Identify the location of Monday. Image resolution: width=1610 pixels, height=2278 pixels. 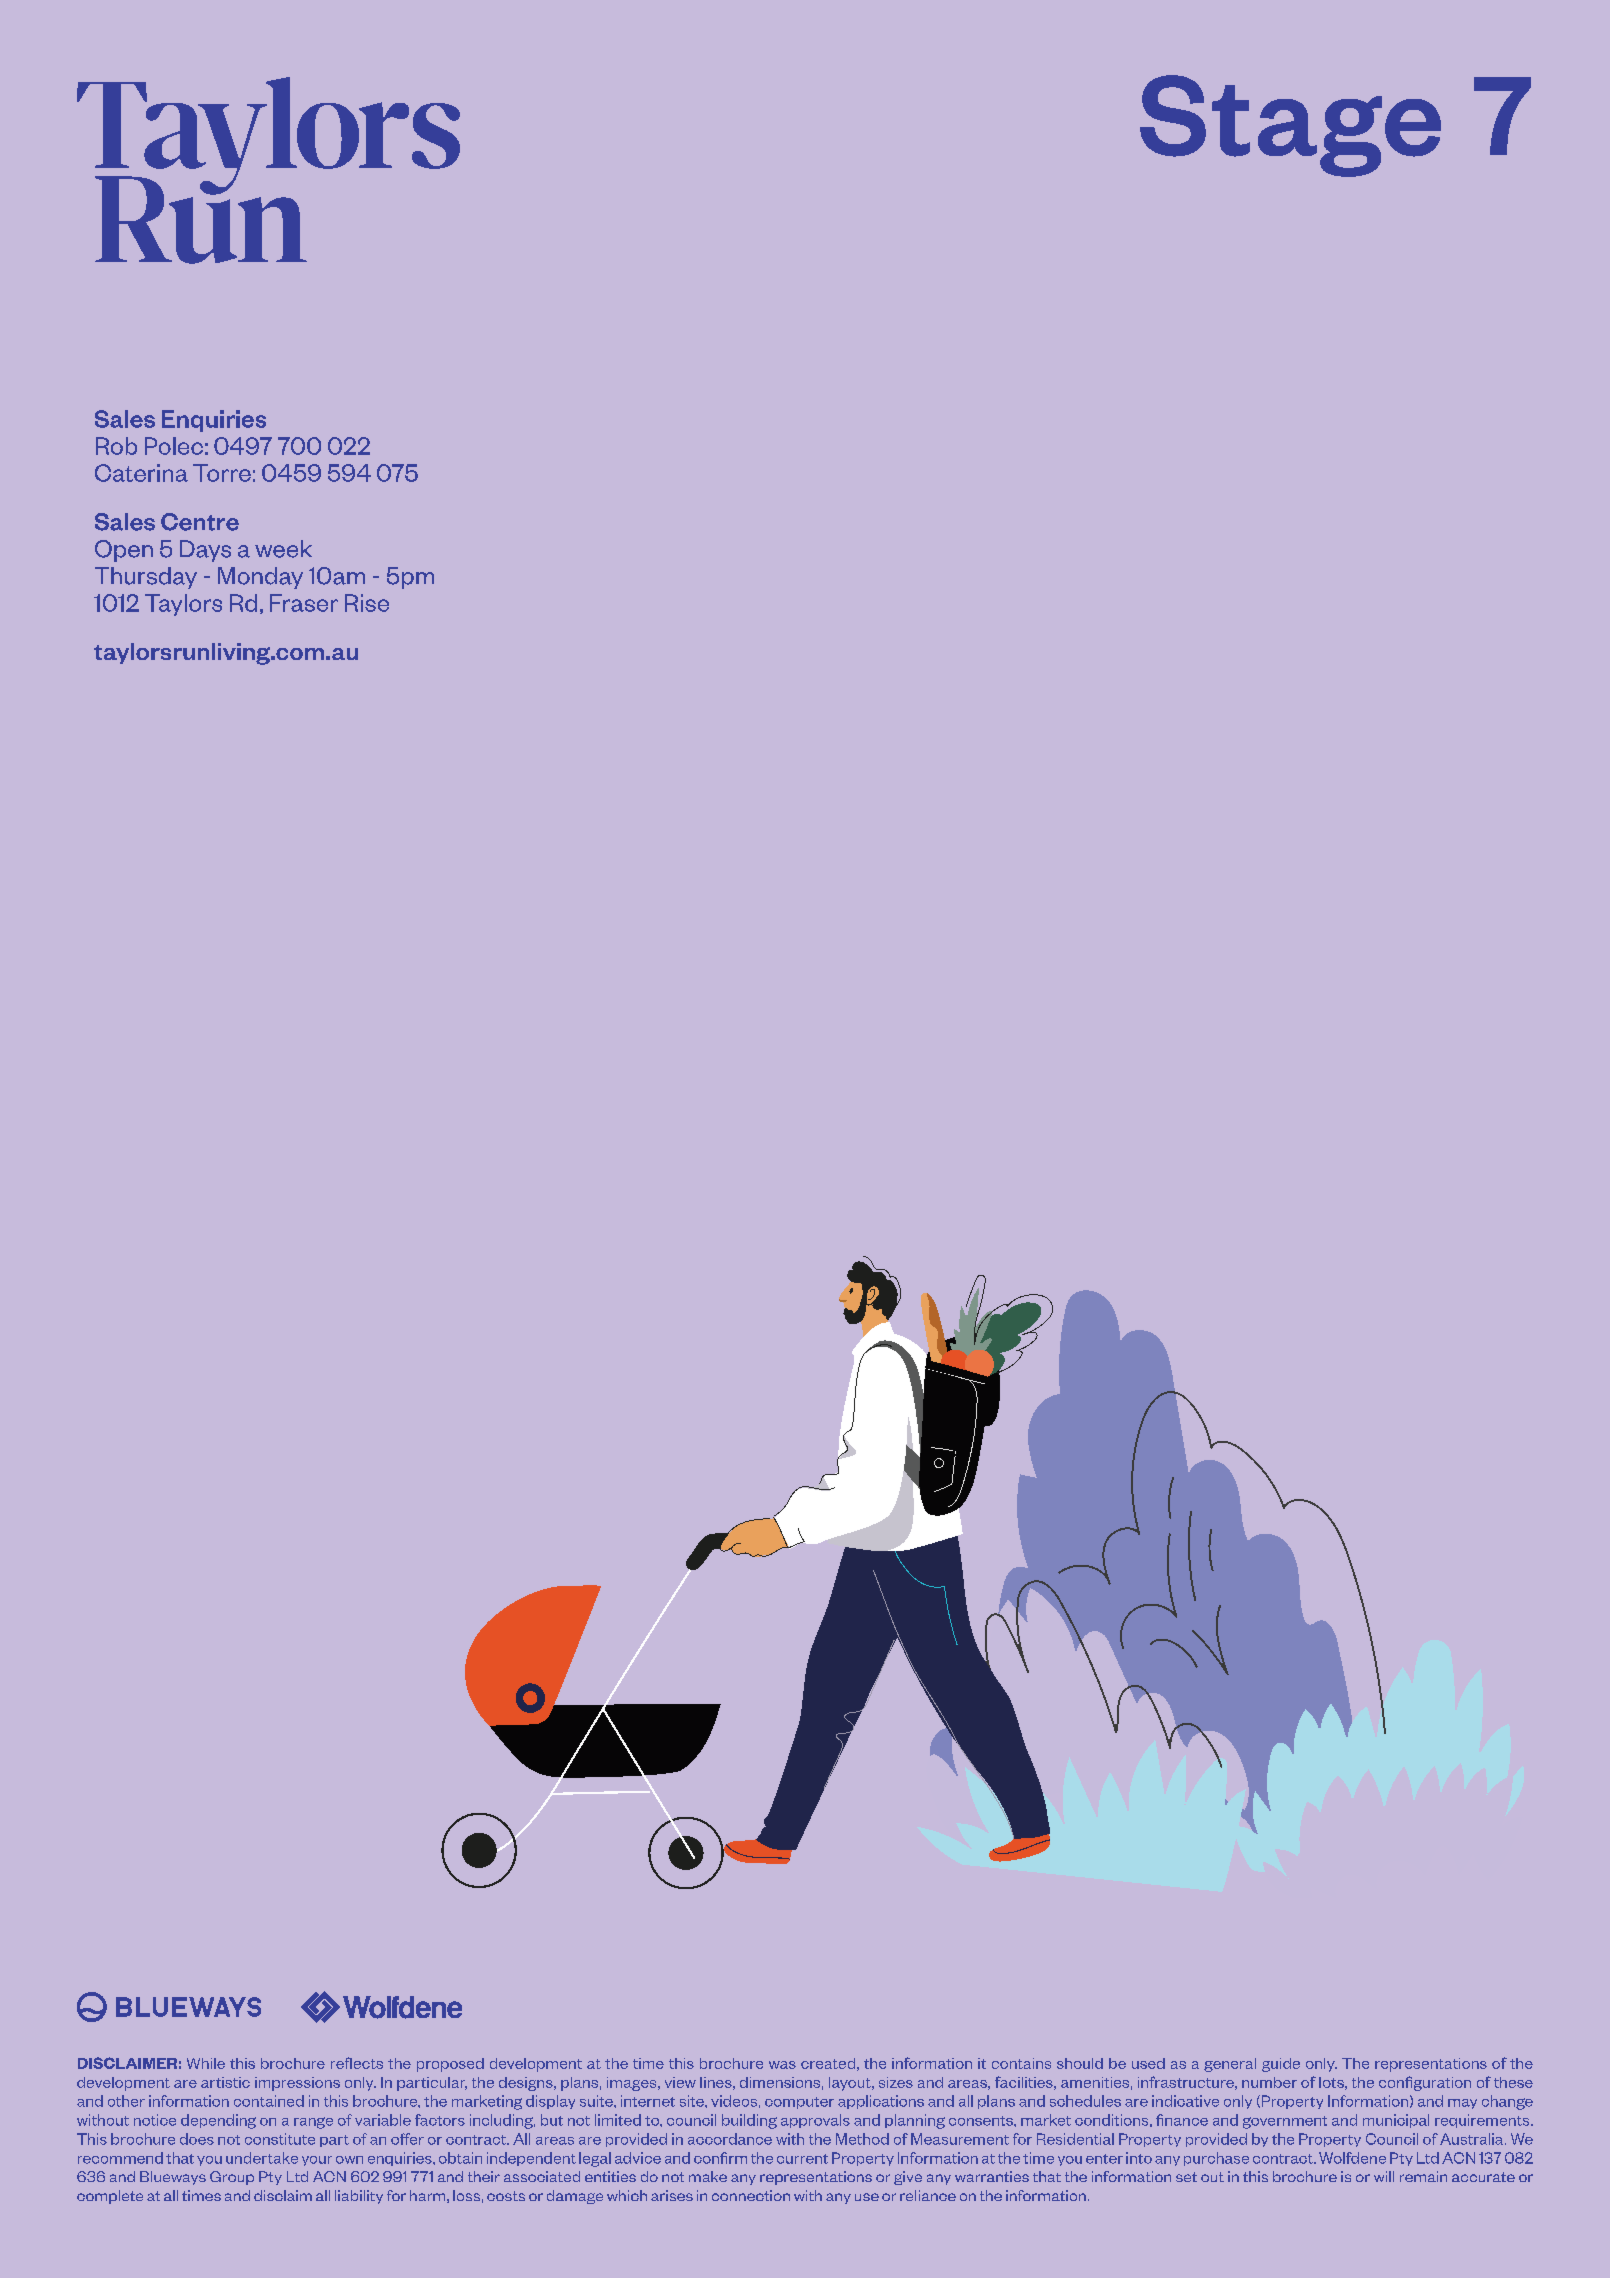
(260, 578).
